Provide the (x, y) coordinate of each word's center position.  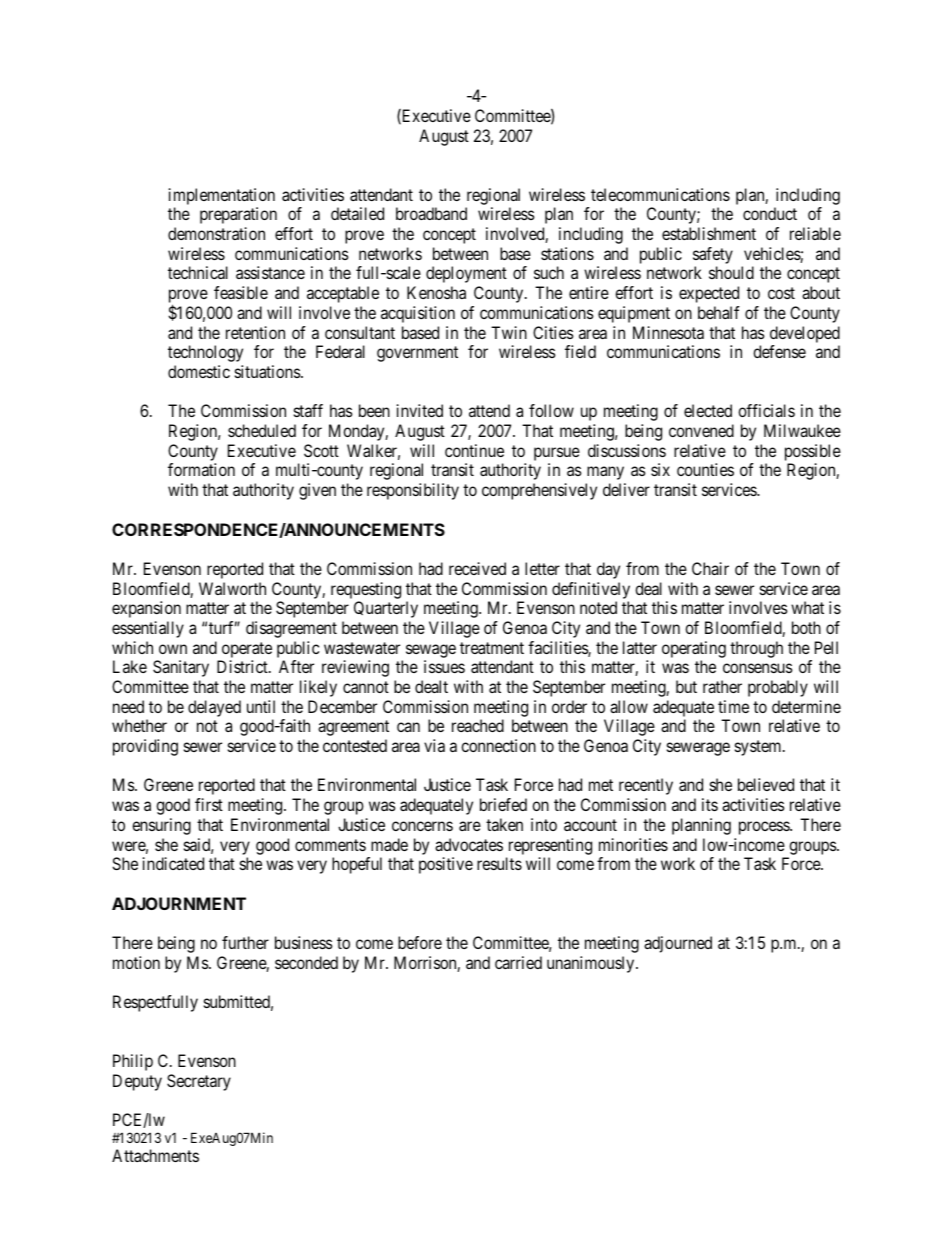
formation (201, 469)
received (477, 568)
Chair (710, 568)
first (209, 804)
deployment (466, 274)
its (710, 804)
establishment (709, 233)
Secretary (199, 1082)
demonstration (216, 233)
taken (504, 824)
